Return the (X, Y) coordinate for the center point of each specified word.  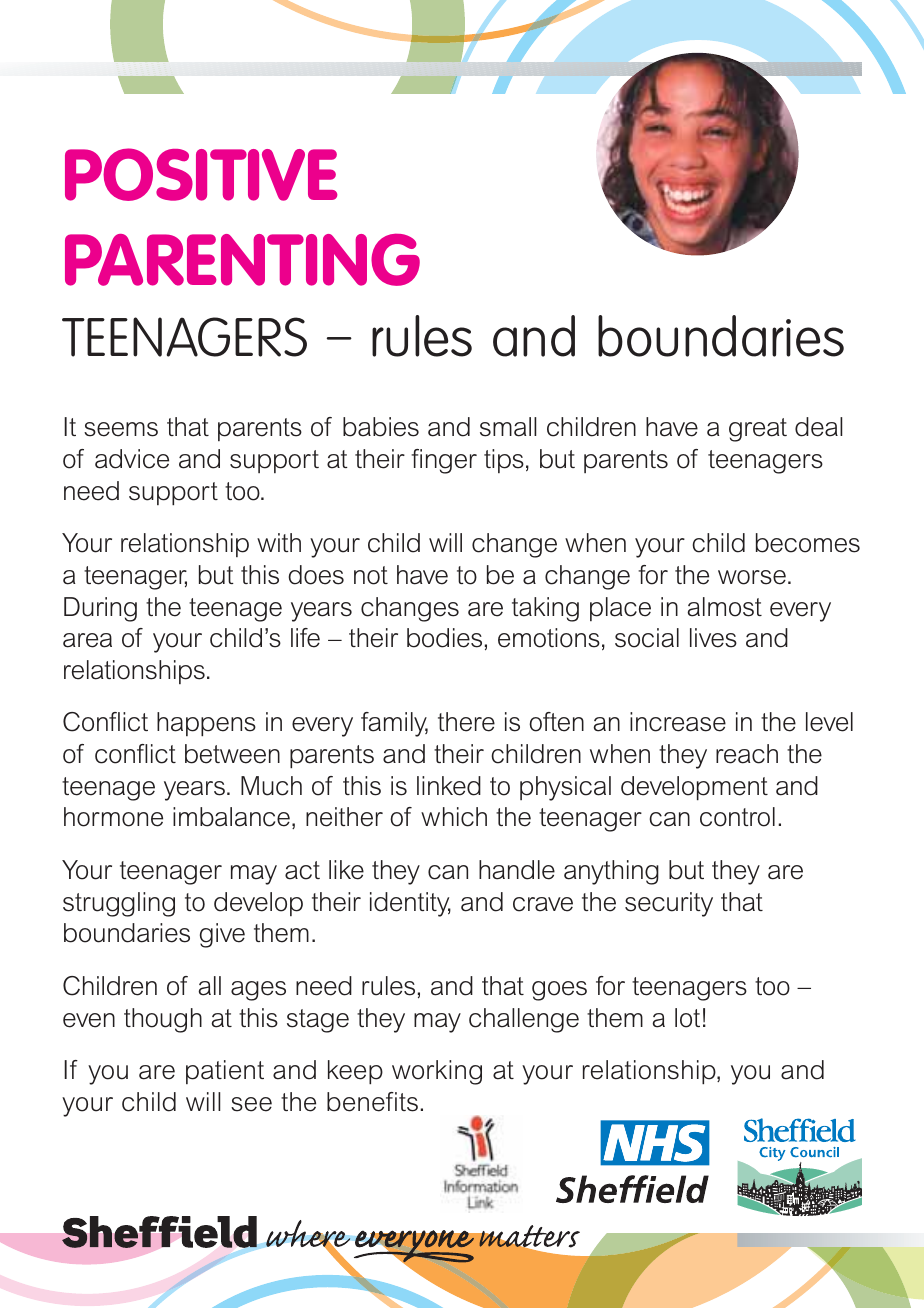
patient (225, 1072)
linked (449, 786)
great (758, 430)
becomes (808, 543)
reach (747, 754)
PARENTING (242, 259)
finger (444, 461)
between (232, 754)
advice (132, 459)
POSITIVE (201, 174)
